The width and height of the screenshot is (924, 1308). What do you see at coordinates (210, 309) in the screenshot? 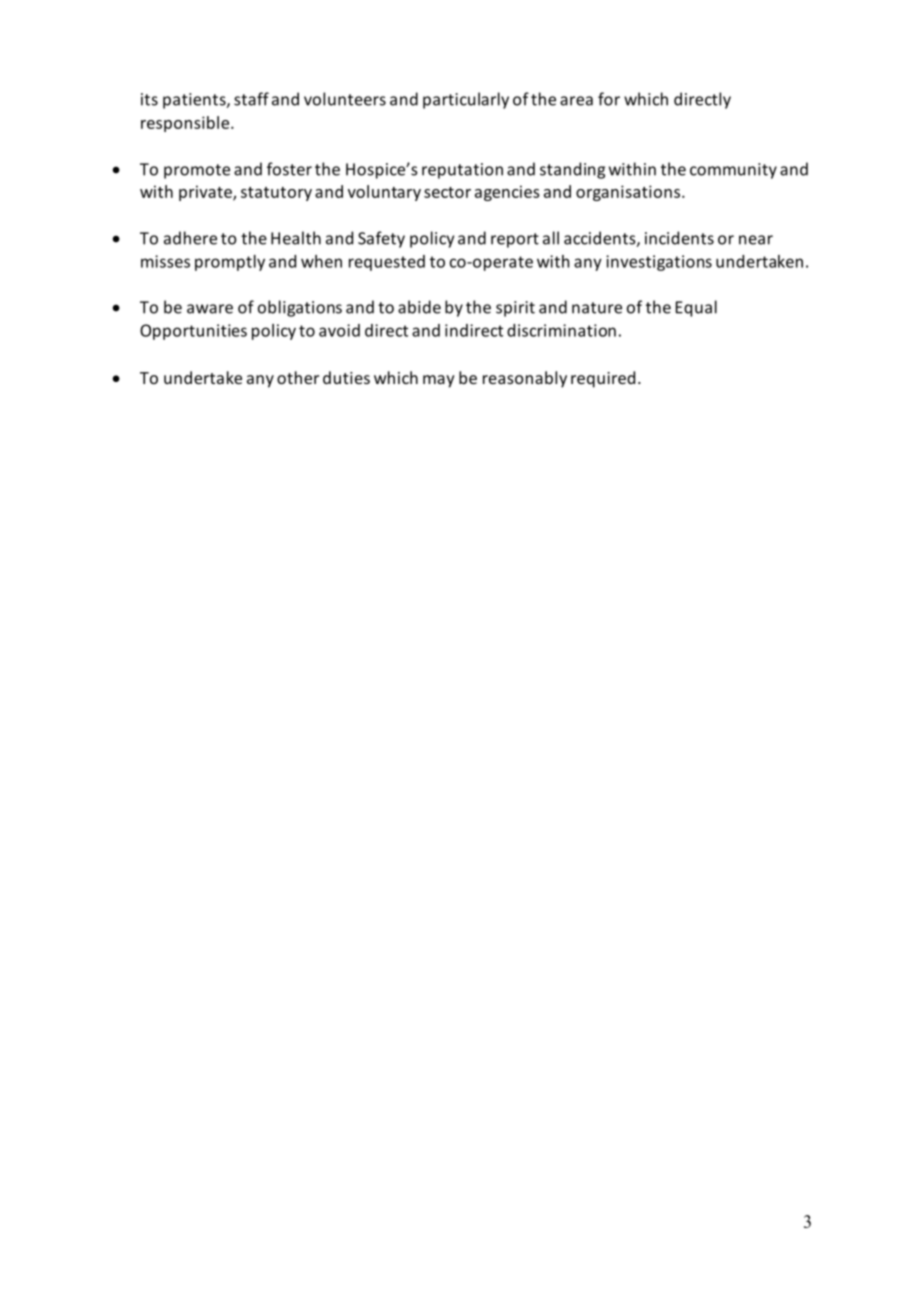
I see `aware` at bounding box center [210, 309].
